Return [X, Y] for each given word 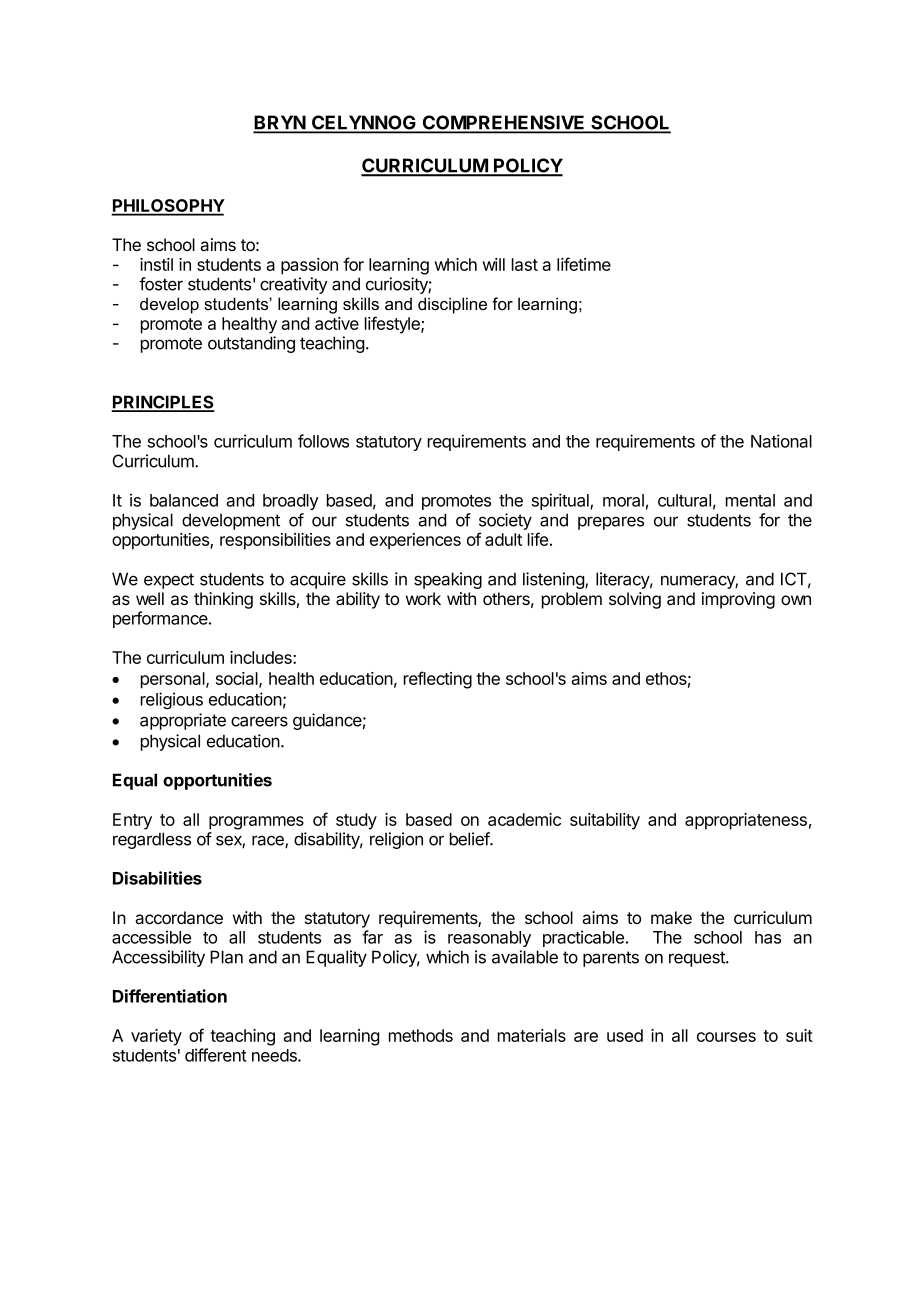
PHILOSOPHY [168, 207]
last [525, 264]
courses [726, 1037]
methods [421, 1035]
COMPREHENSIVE [503, 123]
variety [156, 1037]
